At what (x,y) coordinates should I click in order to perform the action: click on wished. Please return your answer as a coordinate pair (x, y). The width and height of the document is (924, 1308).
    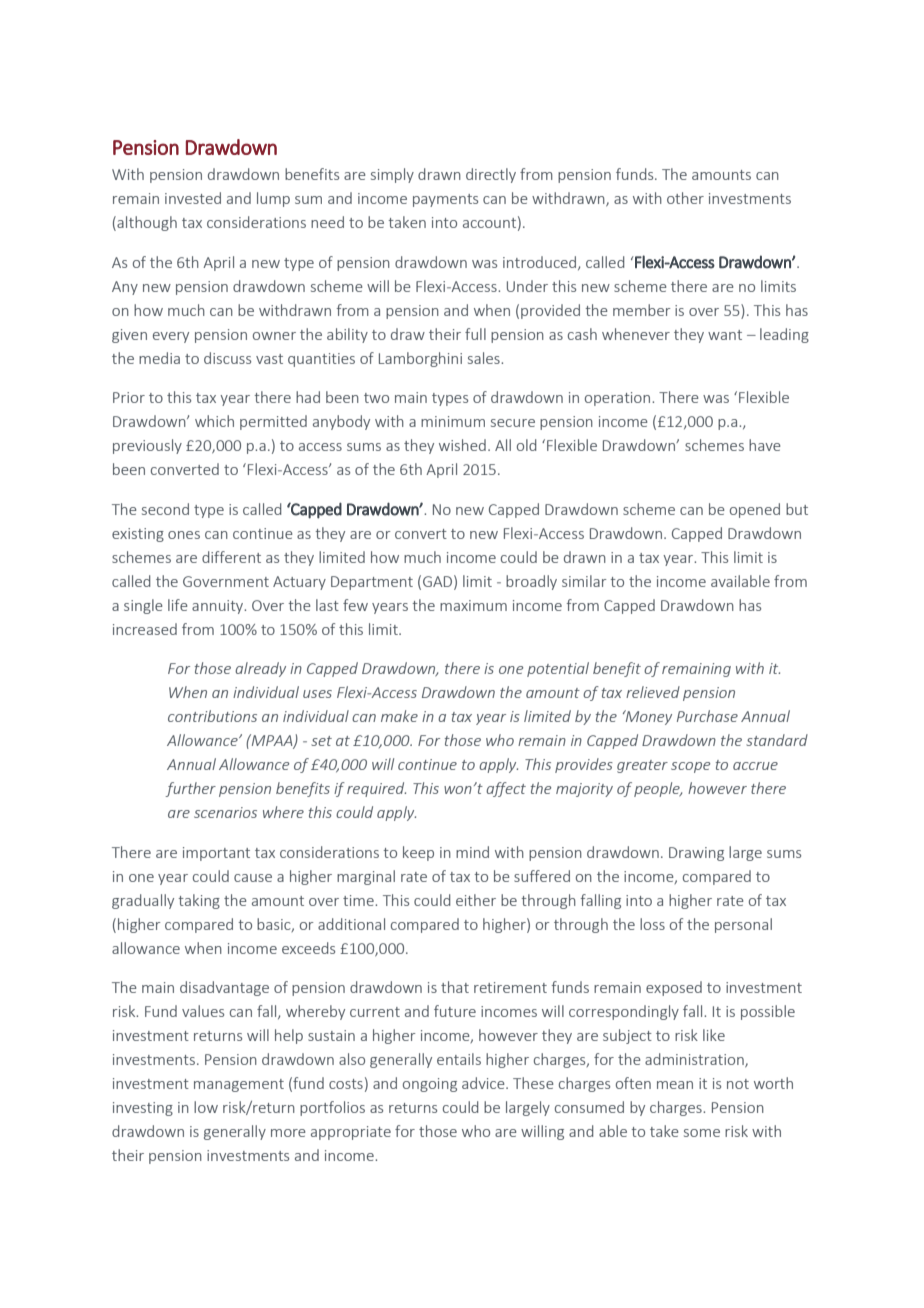
    Looking at the image, I should click on (462, 445).
